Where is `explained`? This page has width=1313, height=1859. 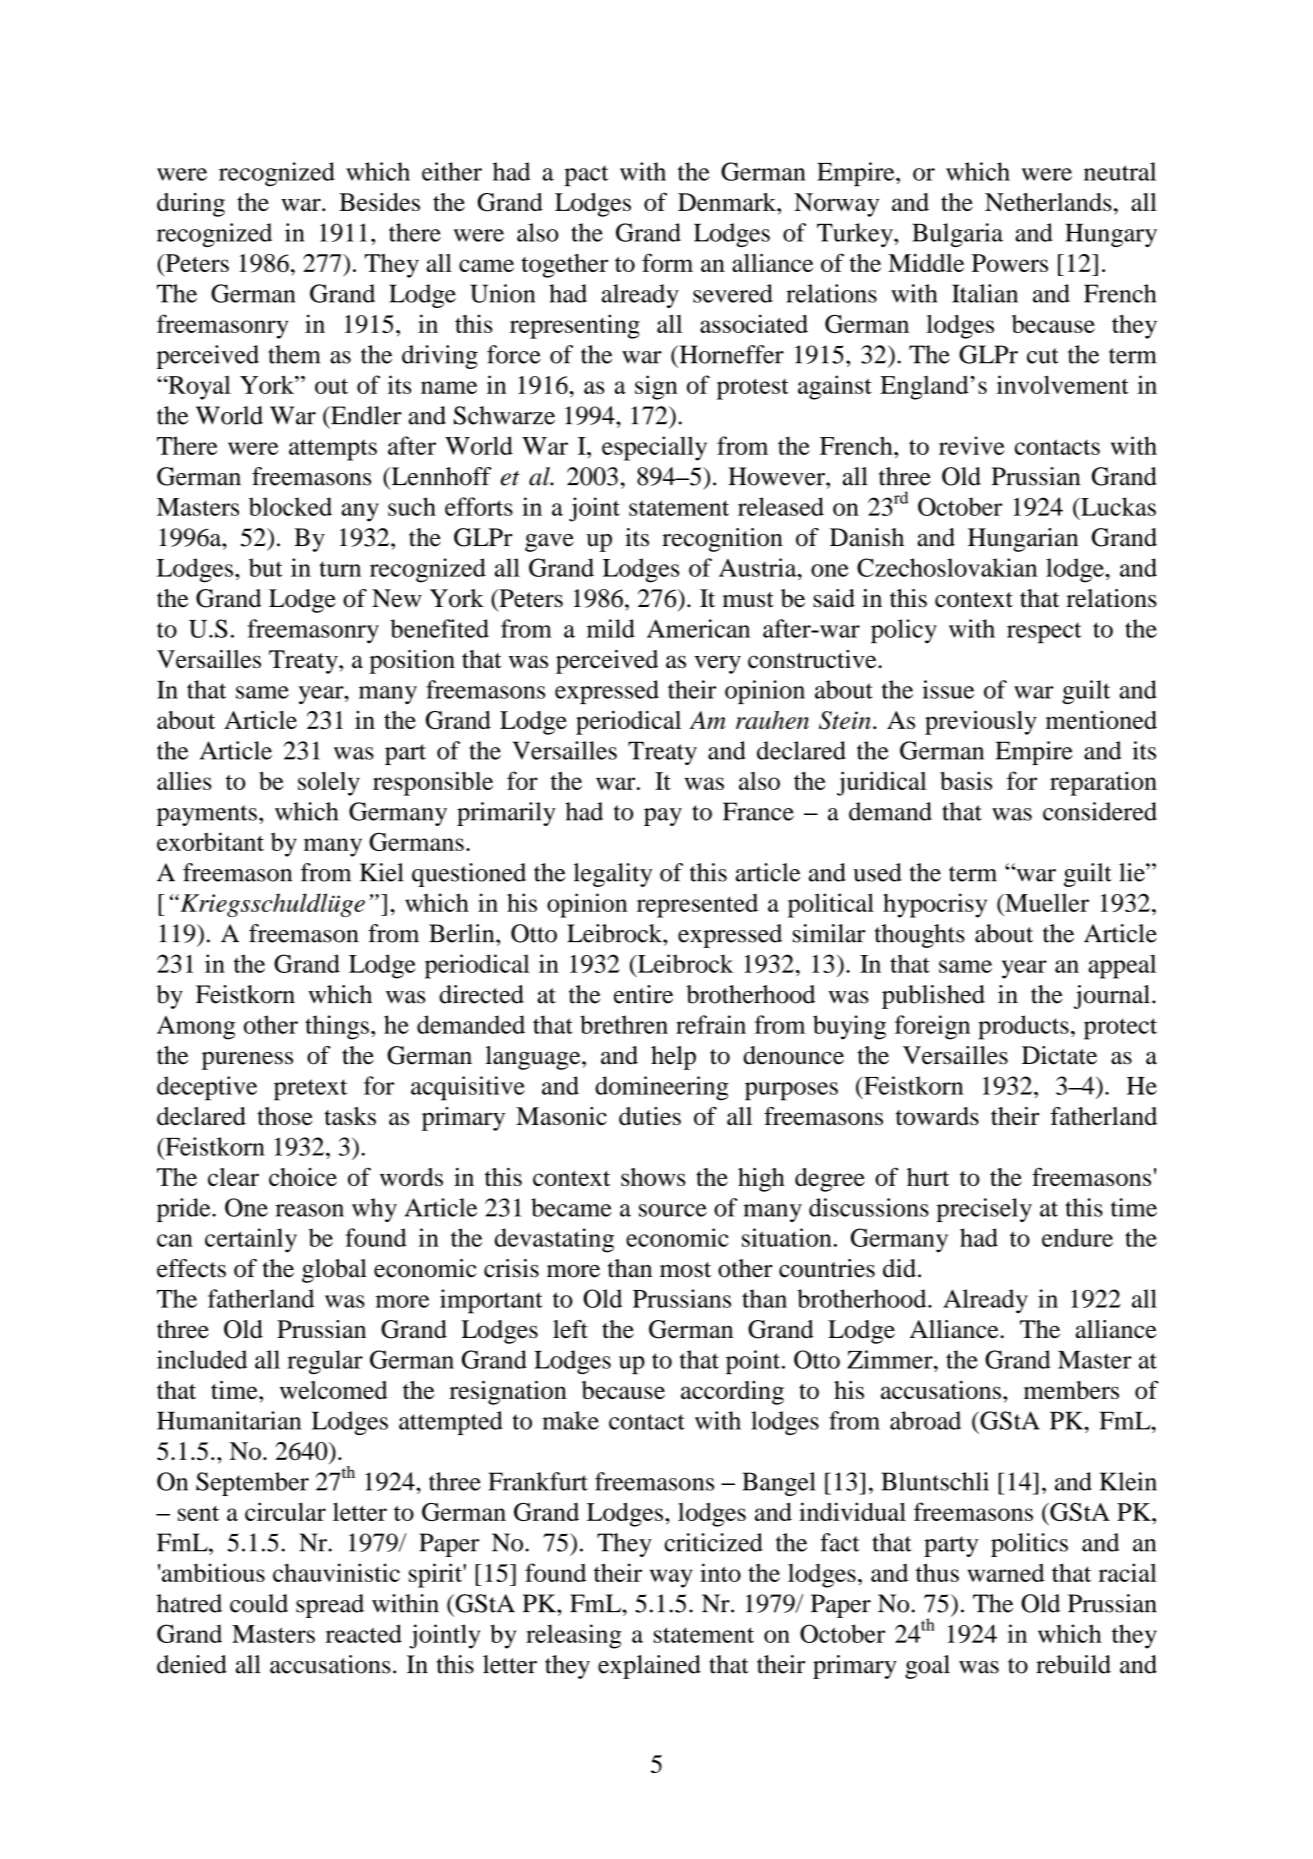
explained is located at coordinates (649, 1667).
